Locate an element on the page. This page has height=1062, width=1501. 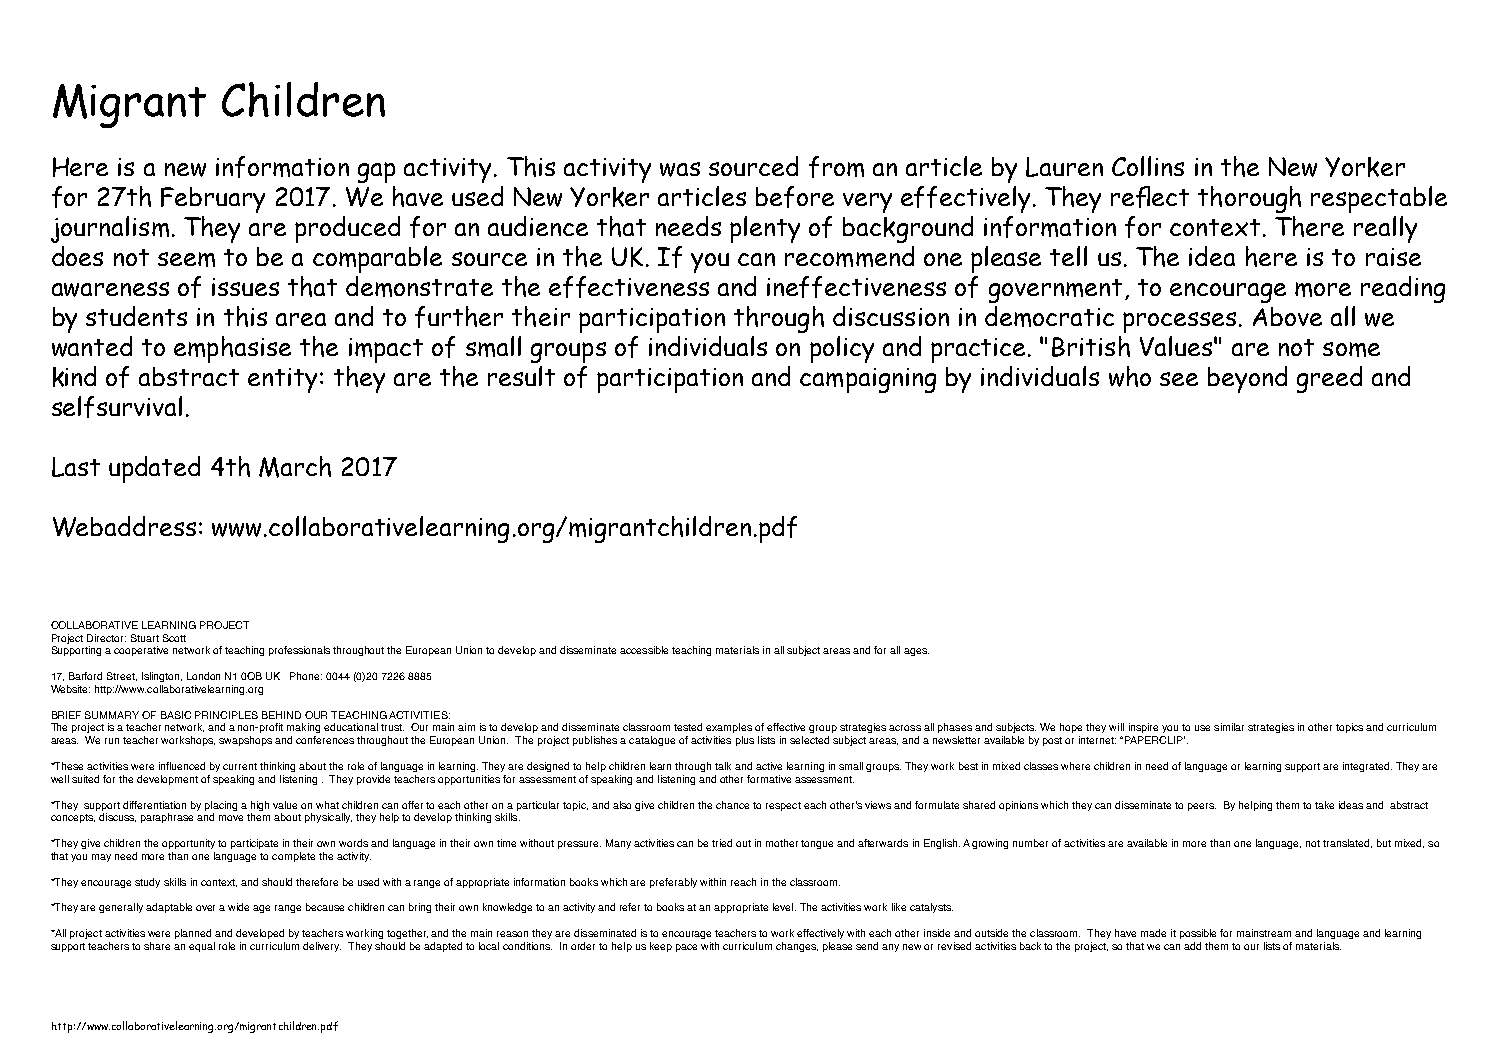
similar is located at coordinates (1229, 727).
